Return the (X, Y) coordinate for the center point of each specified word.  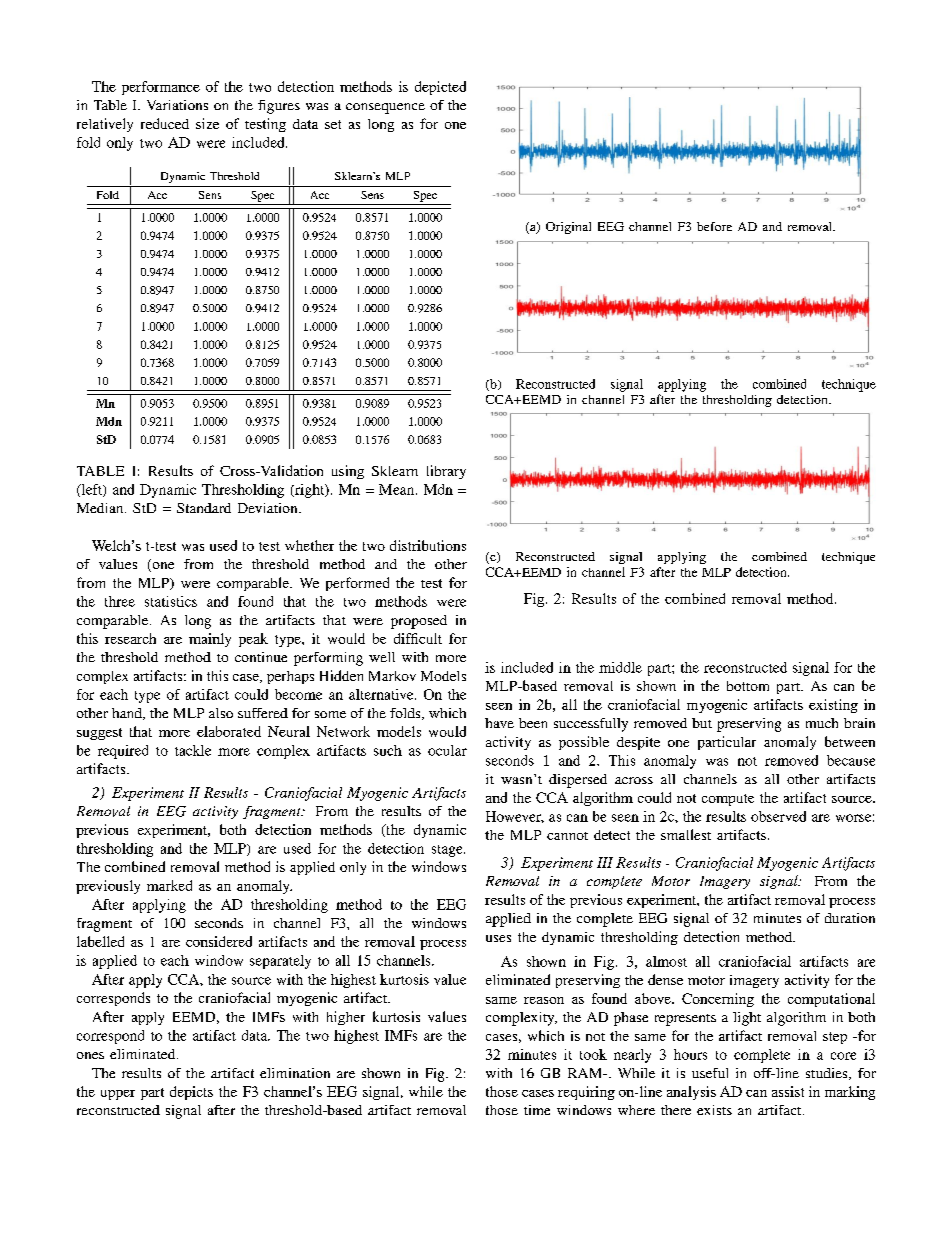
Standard (204, 508)
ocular (447, 750)
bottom (748, 686)
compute (728, 800)
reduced (165, 123)
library (446, 472)
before (714, 226)
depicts (191, 1093)
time (537, 1110)
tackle (193, 750)
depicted (440, 88)
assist (788, 1091)
